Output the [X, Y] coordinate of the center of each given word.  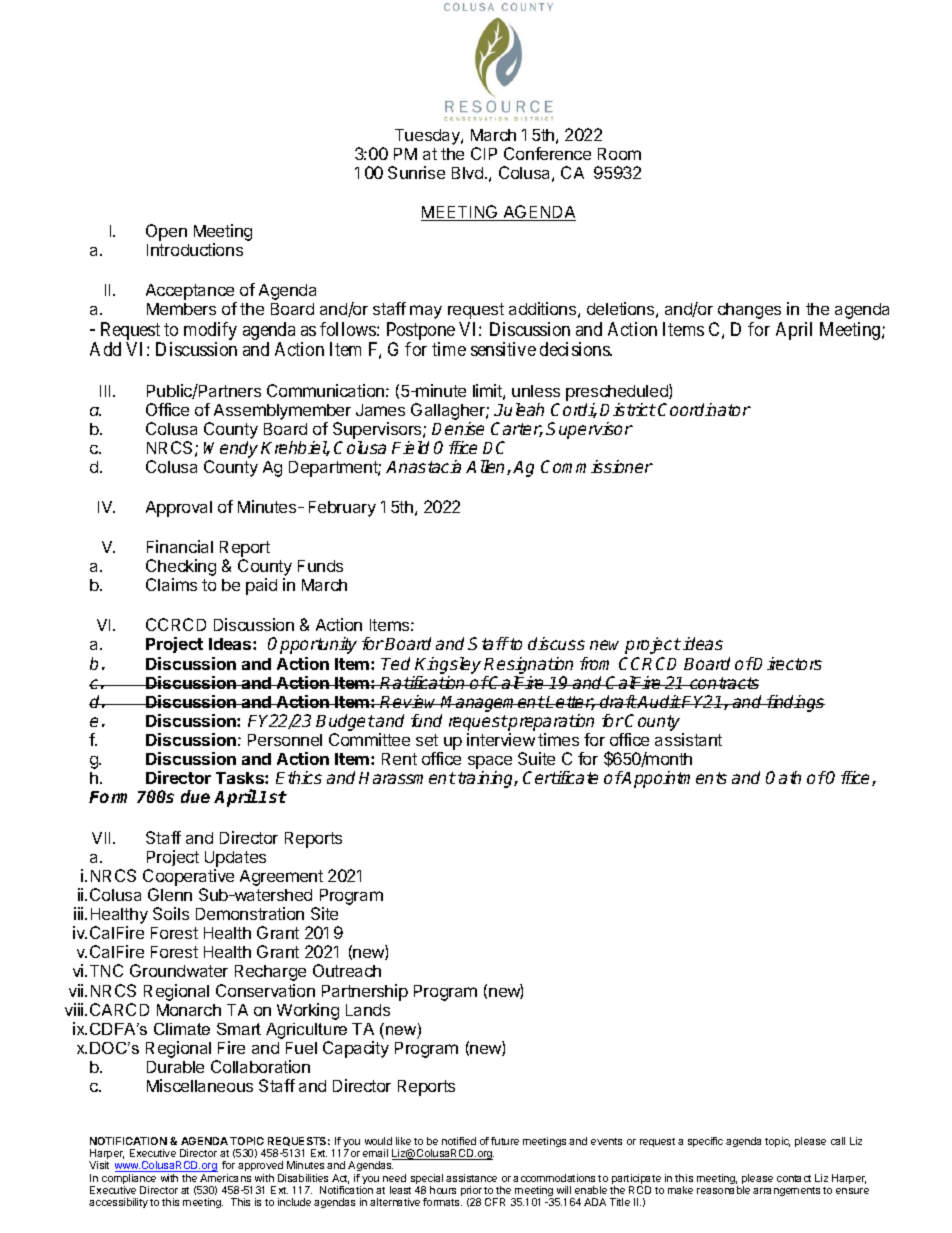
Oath [783, 777]
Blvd [467, 173]
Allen [487, 467]
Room [619, 154]
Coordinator [704, 409]
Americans [225, 1178]
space [490, 764]
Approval [179, 509]
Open [166, 232]
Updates [235, 859]
